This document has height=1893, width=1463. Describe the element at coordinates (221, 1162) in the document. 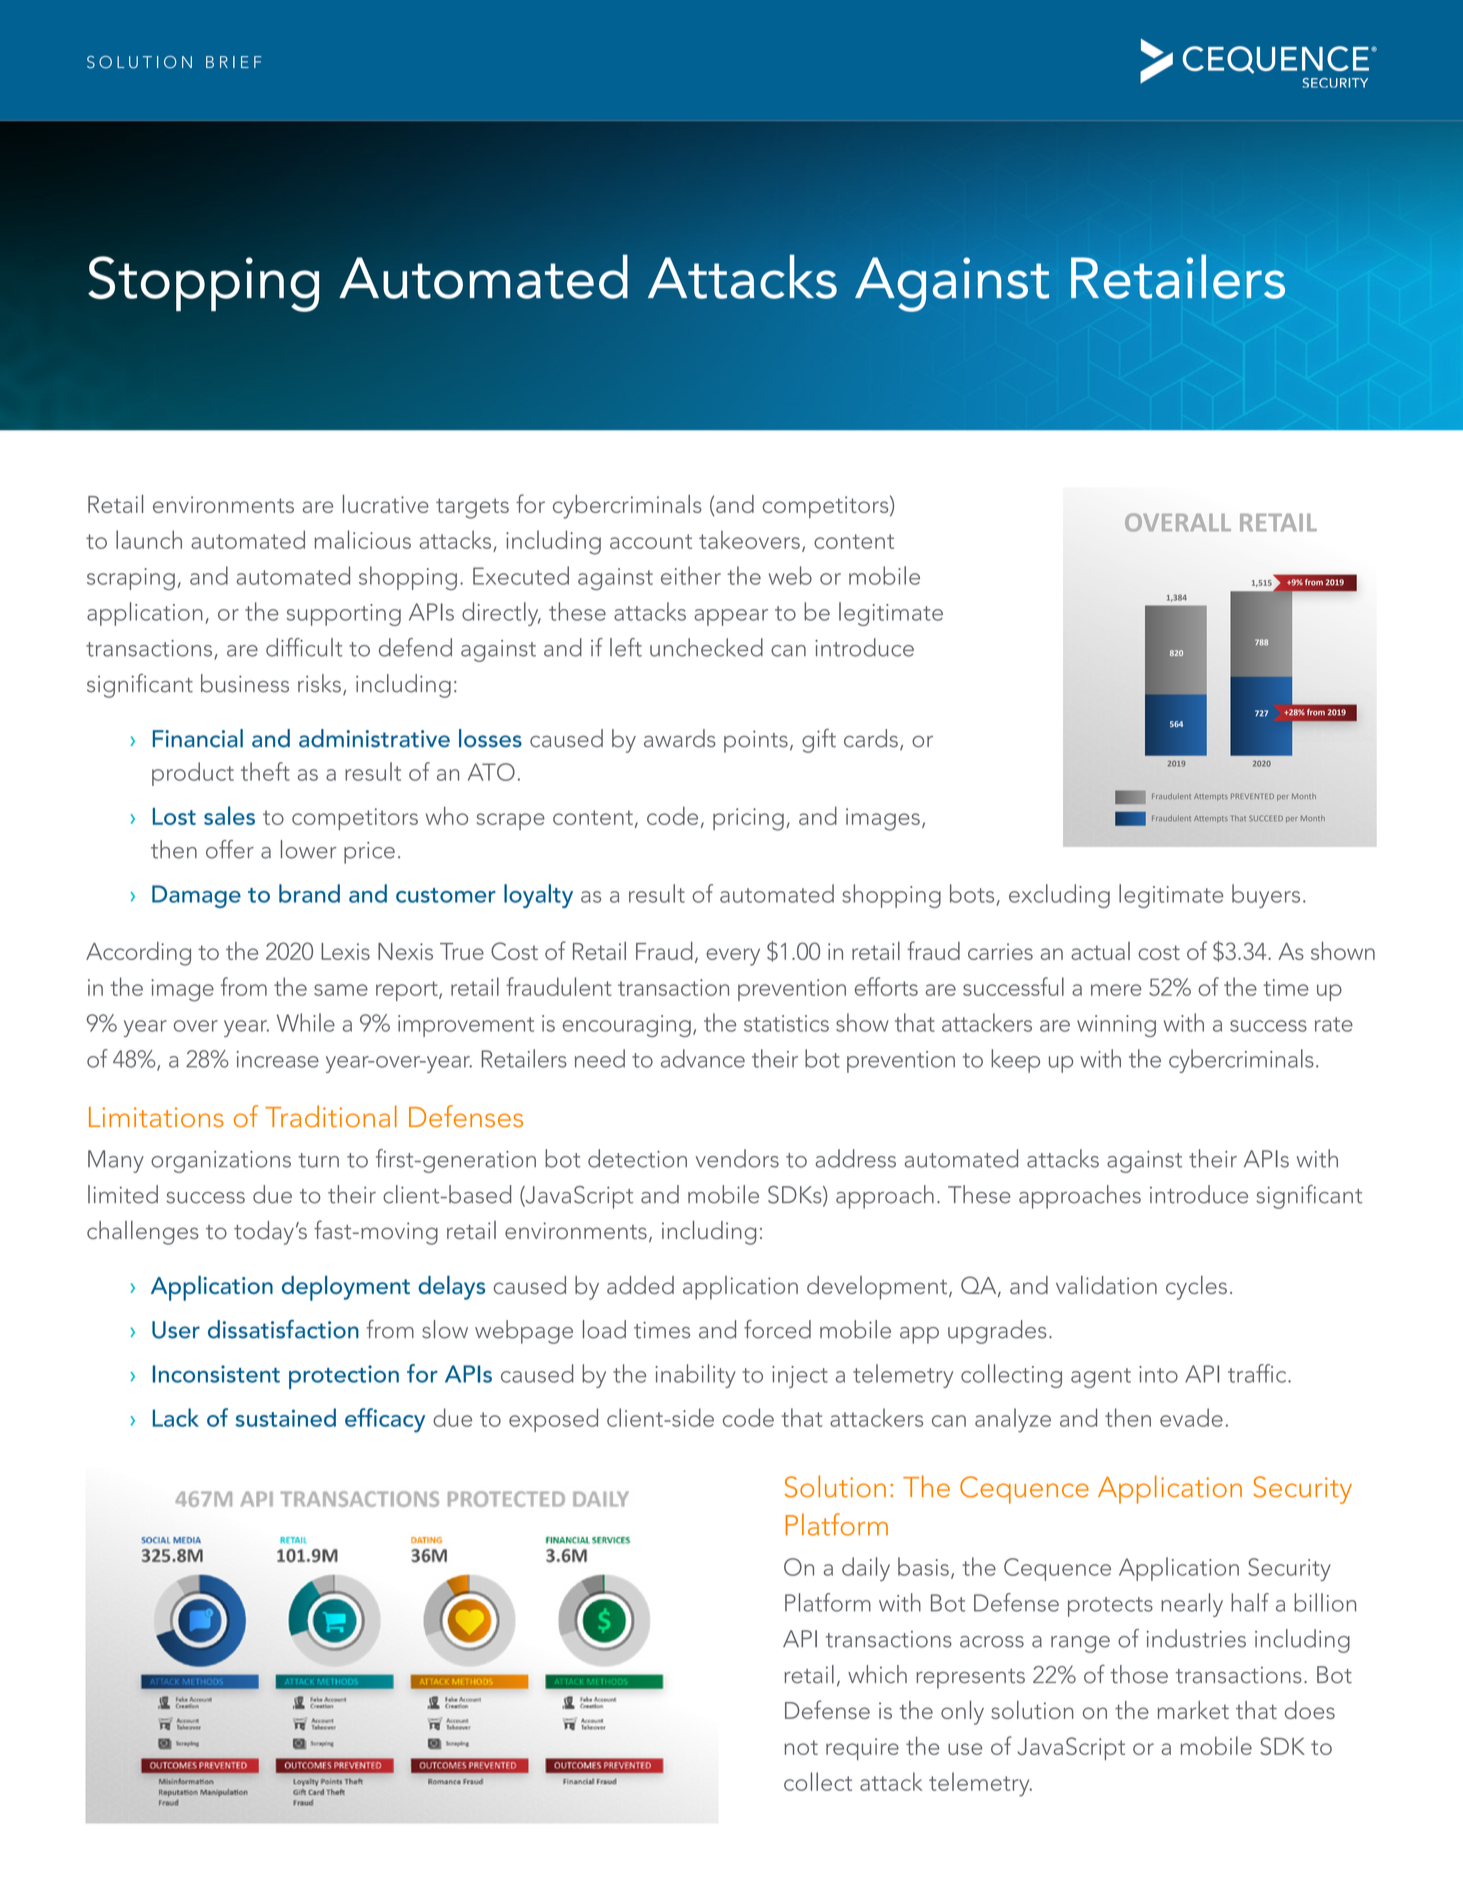

I see `organizations` at that location.
